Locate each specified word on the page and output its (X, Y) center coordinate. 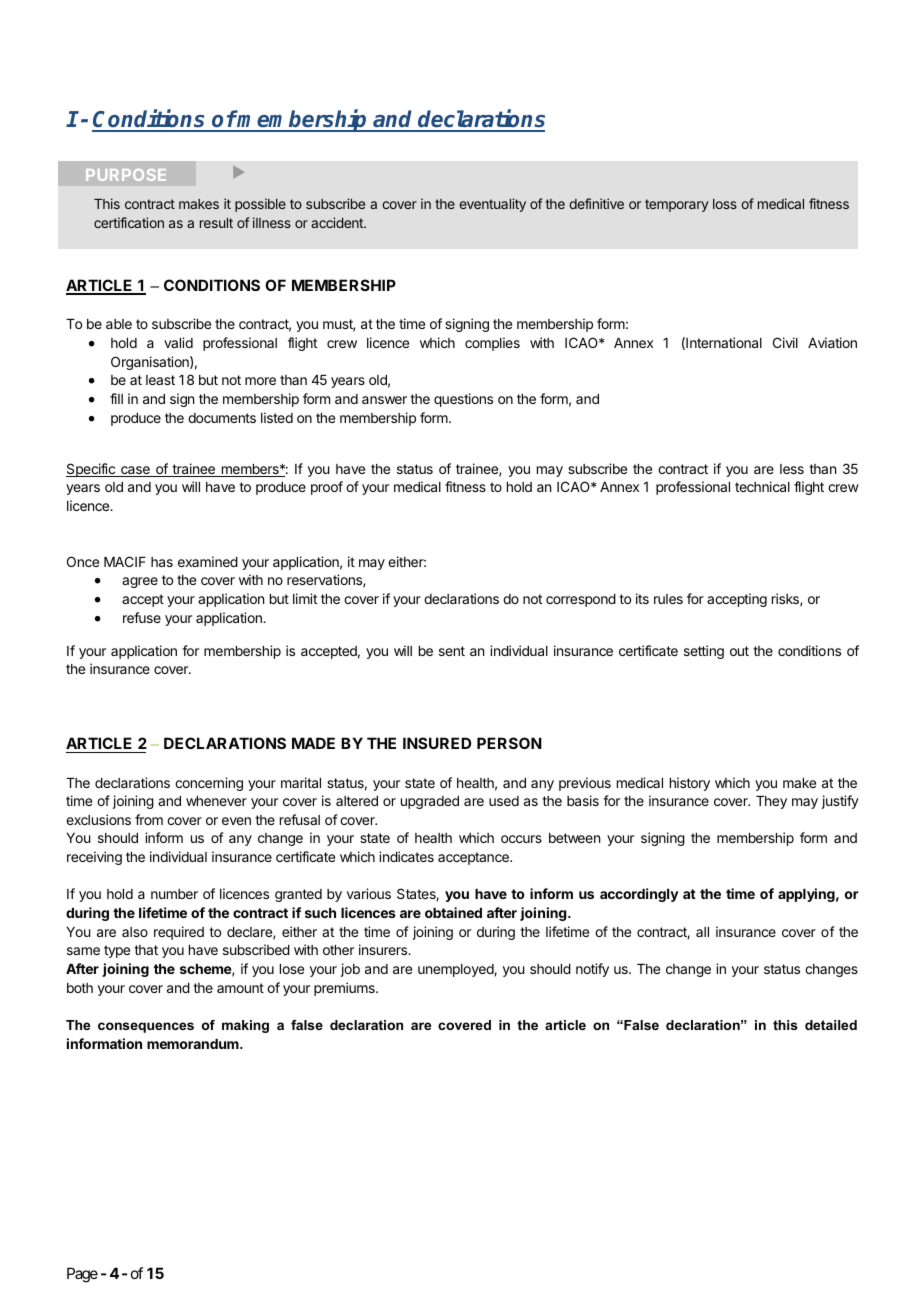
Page (82, 1275)
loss (725, 204)
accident (338, 222)
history (690, 784)
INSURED (437, 743)
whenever (216, 801)
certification (129, 222)
